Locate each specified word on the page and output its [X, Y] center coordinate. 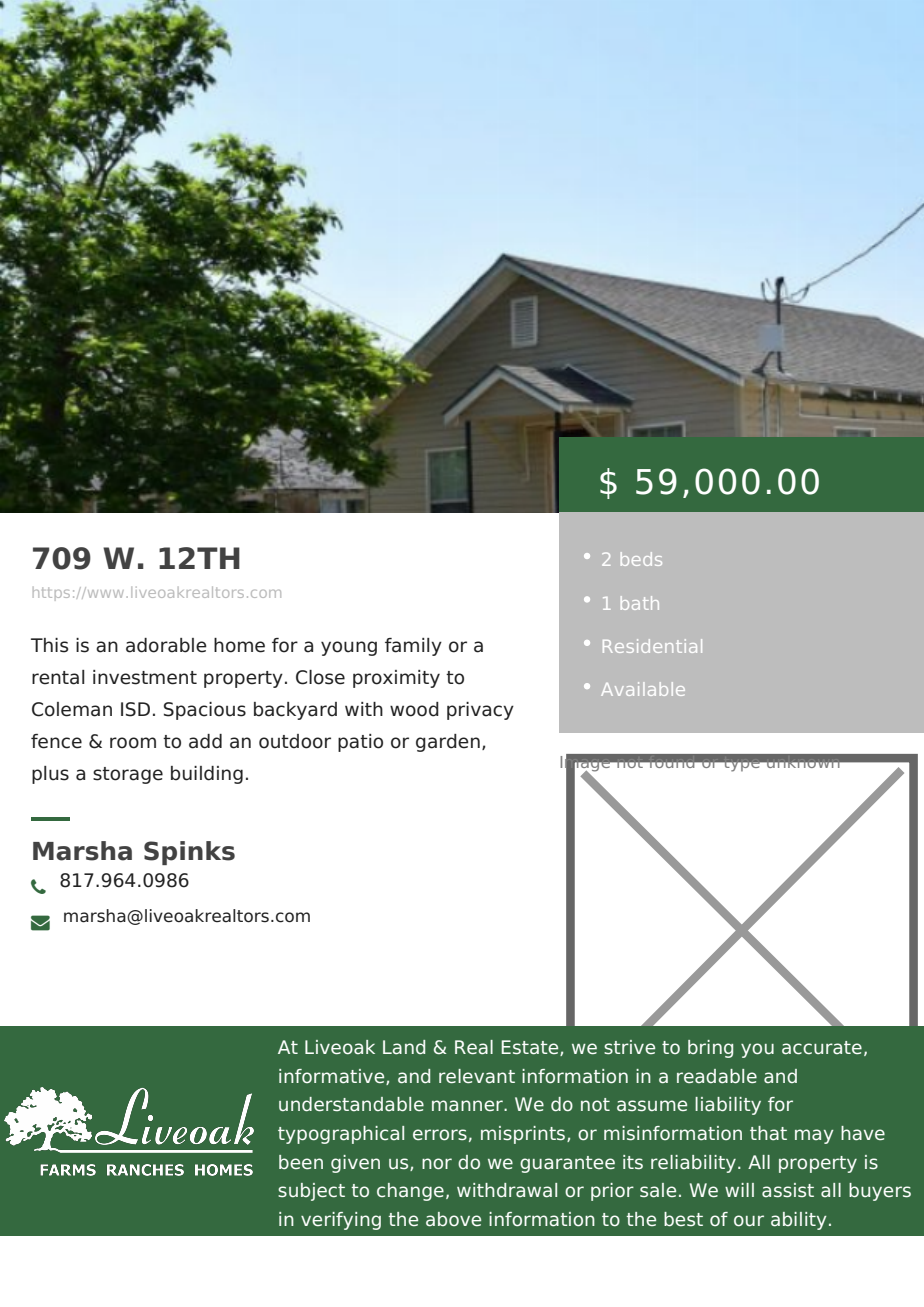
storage [128, 775]
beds [641, 559]
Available [643, 689]
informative [333, 1077]
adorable [166, 645]
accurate [822, 1048]
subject [311, 1192]
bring [710, 1049]
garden [448, 743]
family [413, 647]
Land [404, 1047]
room [133, 743]
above [453, 1219]
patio [360, 743]
